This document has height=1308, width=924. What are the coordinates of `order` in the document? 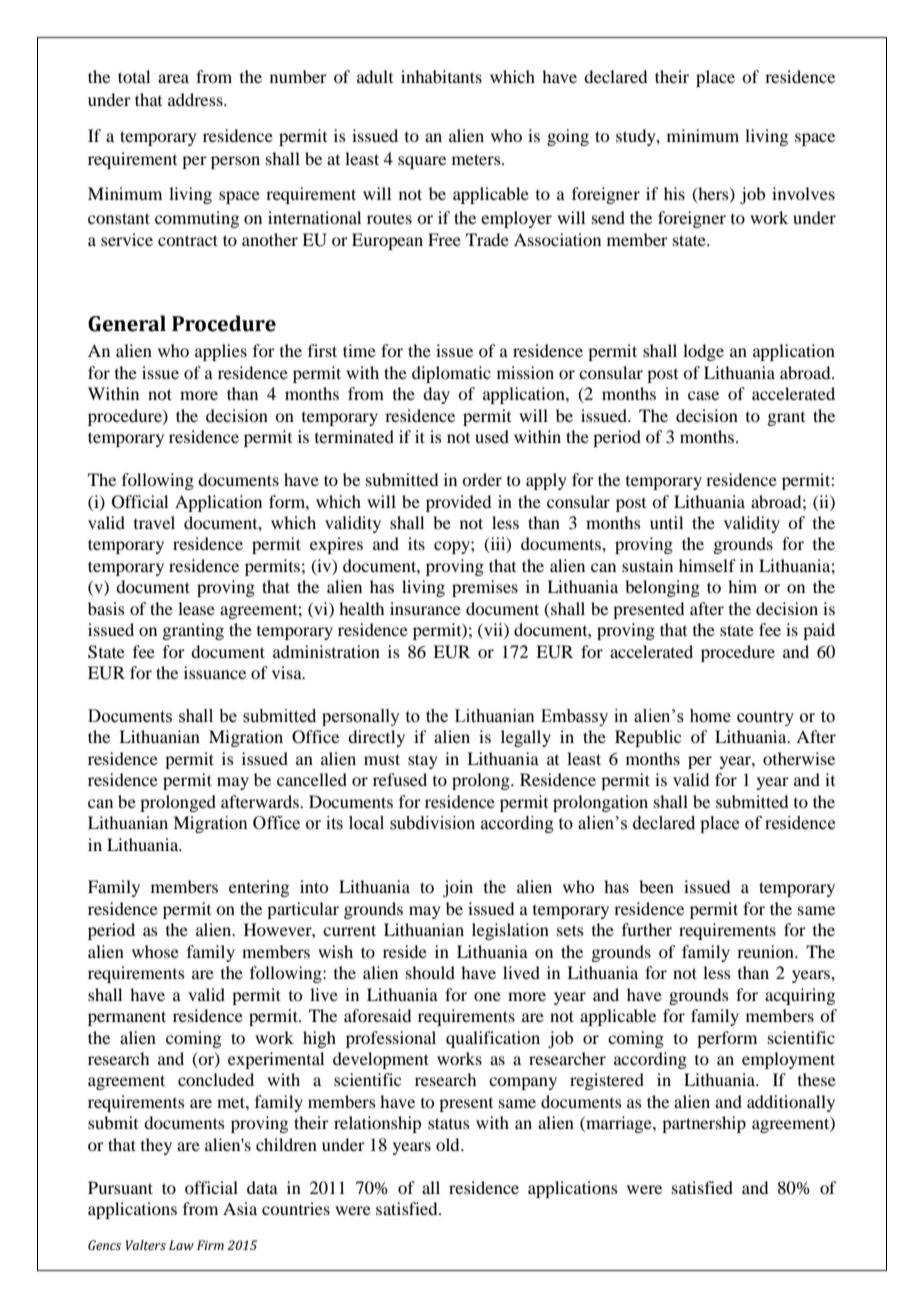 It's located at (482, 479).
